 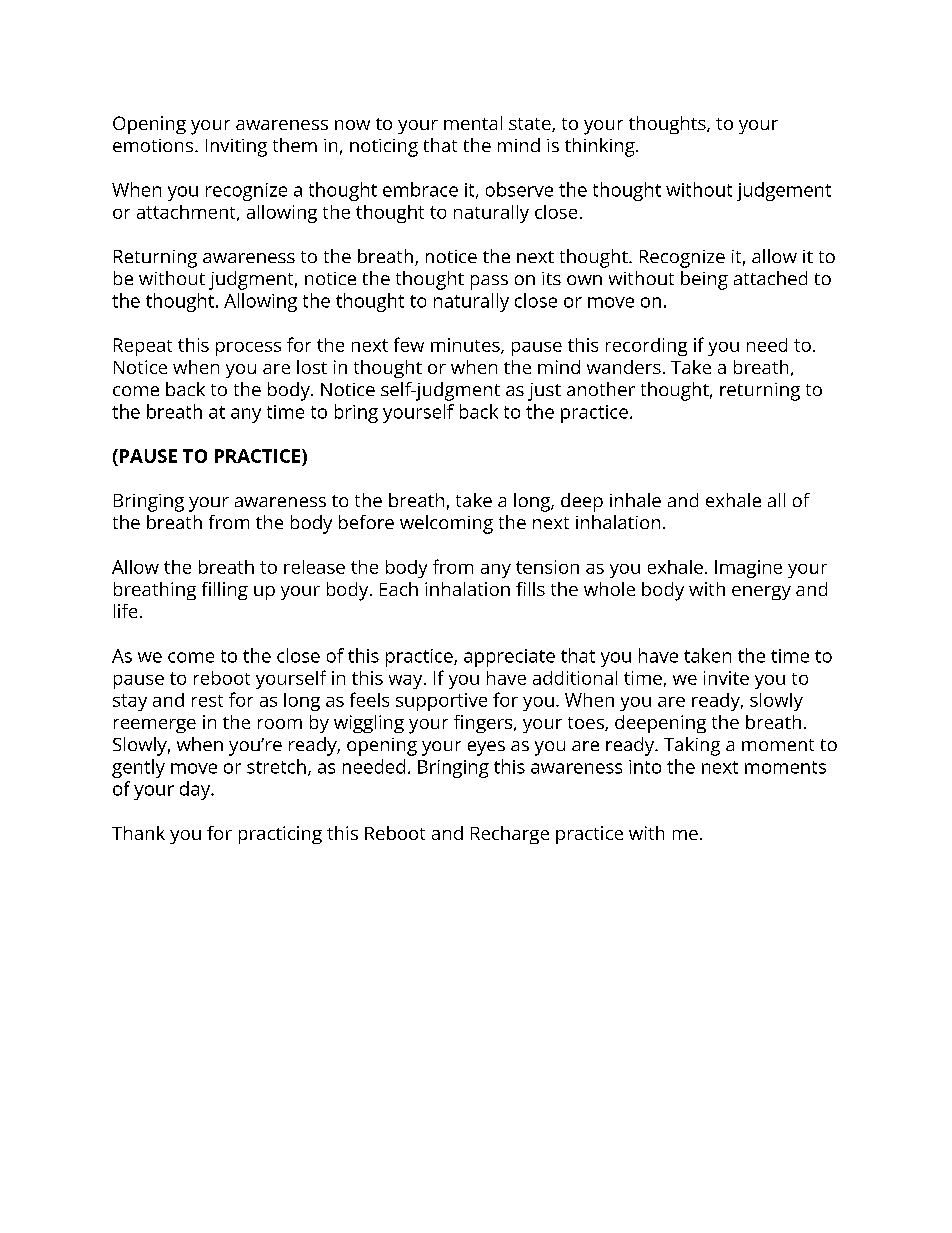 I want to click on day, so click(x=196, y=790).
